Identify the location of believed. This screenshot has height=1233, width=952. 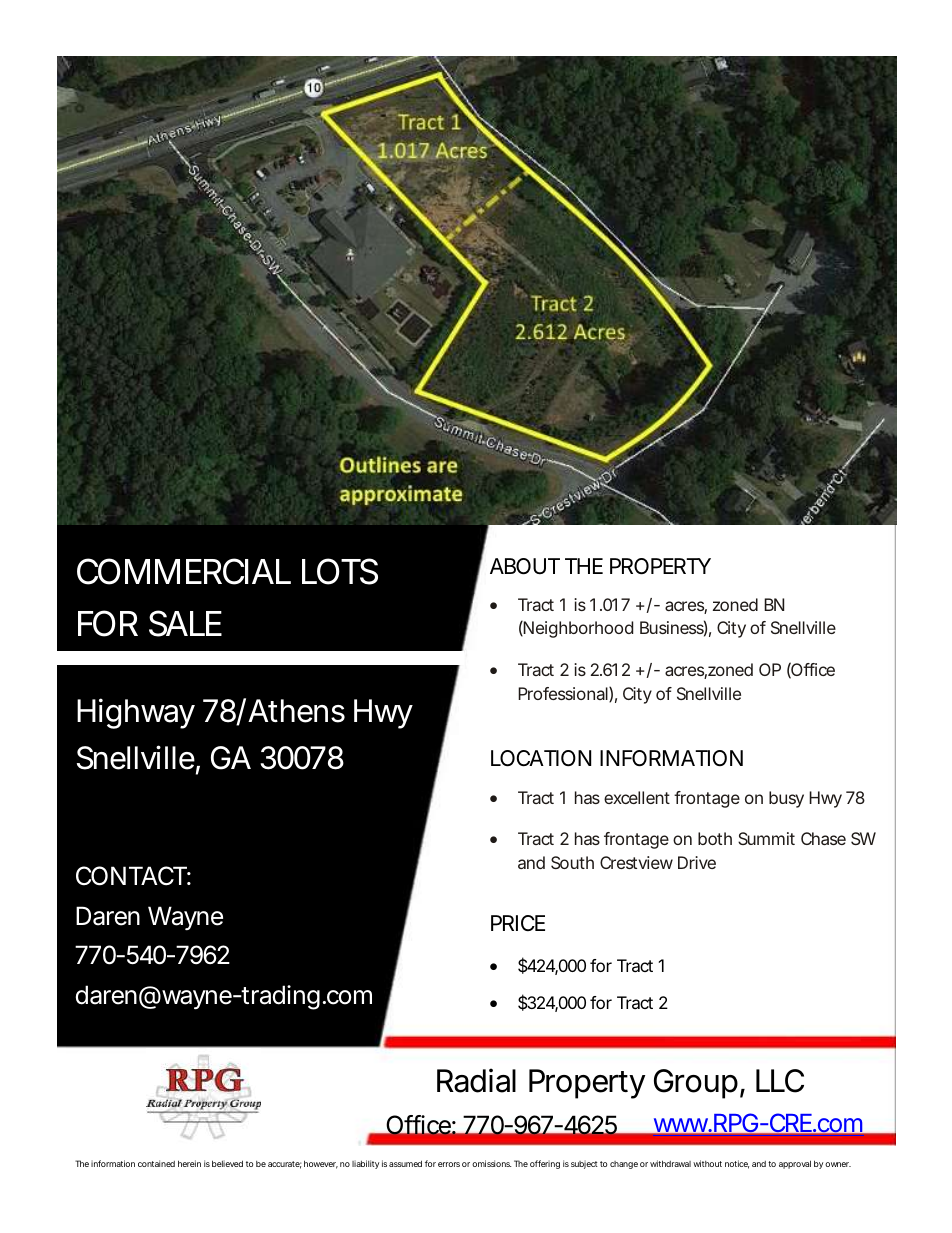
(227, 1163).
